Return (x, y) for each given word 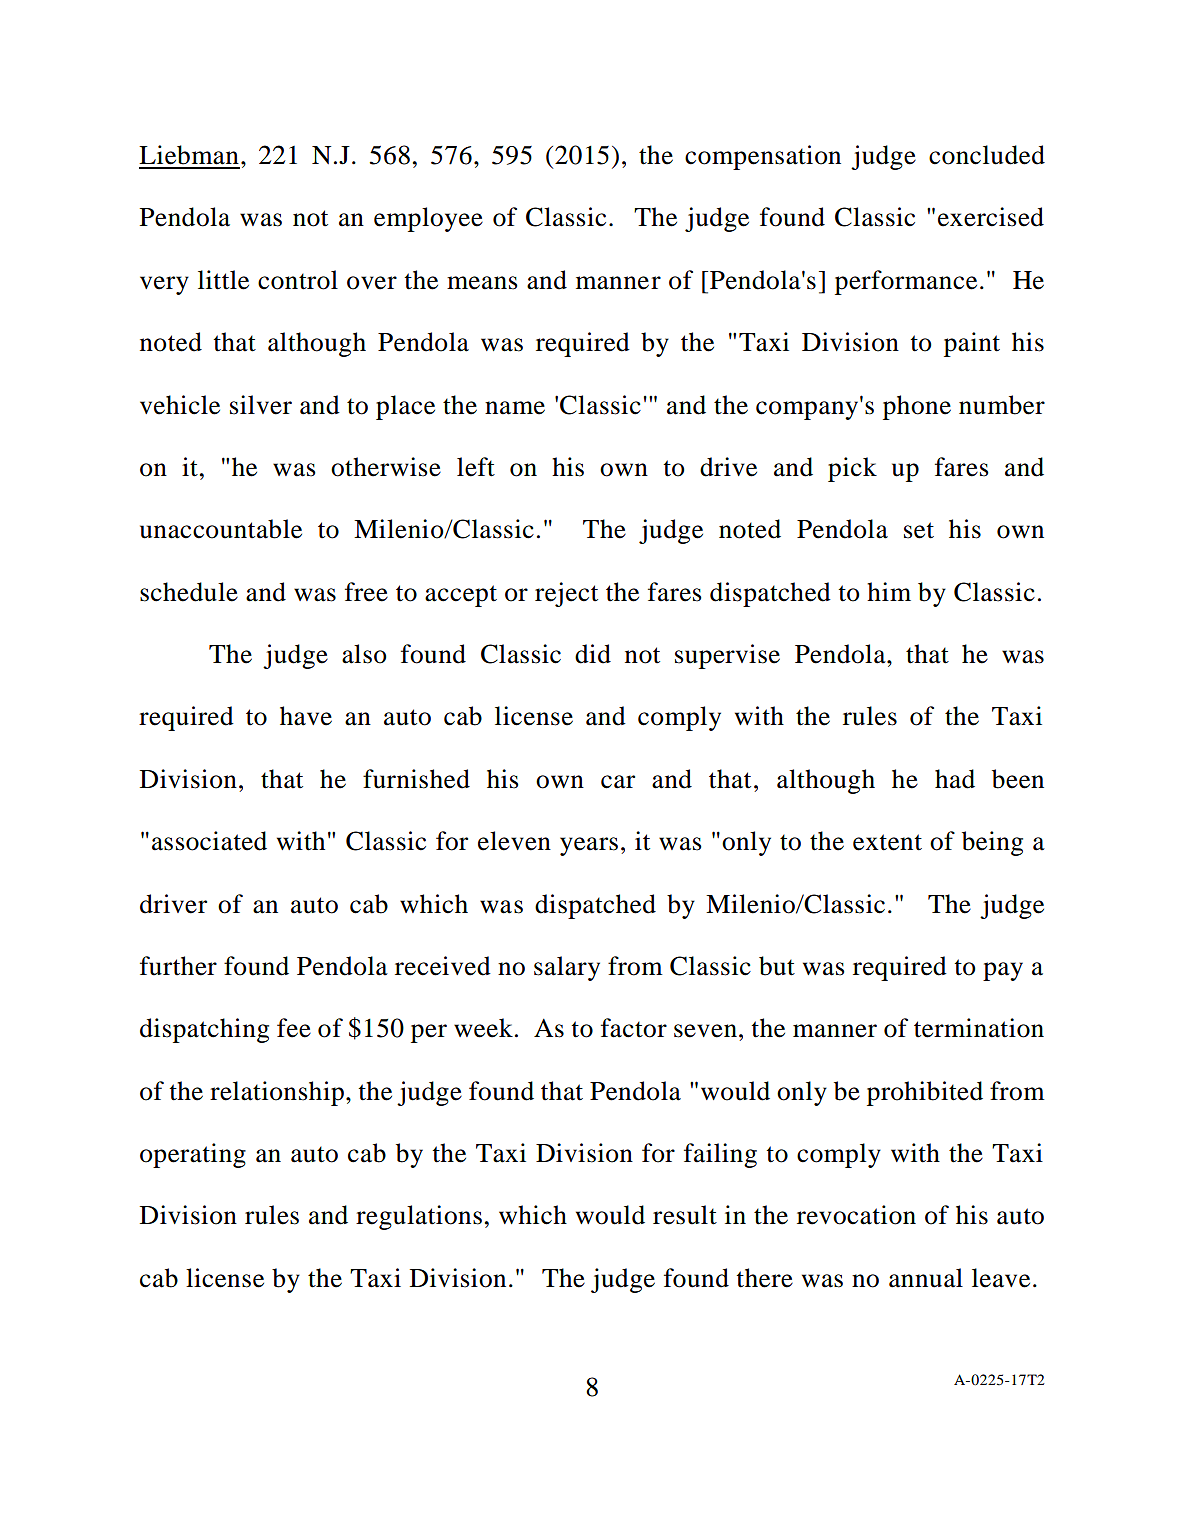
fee (294, 1028)
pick (852, 469)
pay (1003, 971)
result (685, 1215)
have (306, 716)
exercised (991, 217)
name (515, 408)
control (298, 280)
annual (926, 1278)
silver (261, 405)
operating (193, 1155)
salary (567, 968)
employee (428, 219)
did (593, 654)
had (955, 779)
